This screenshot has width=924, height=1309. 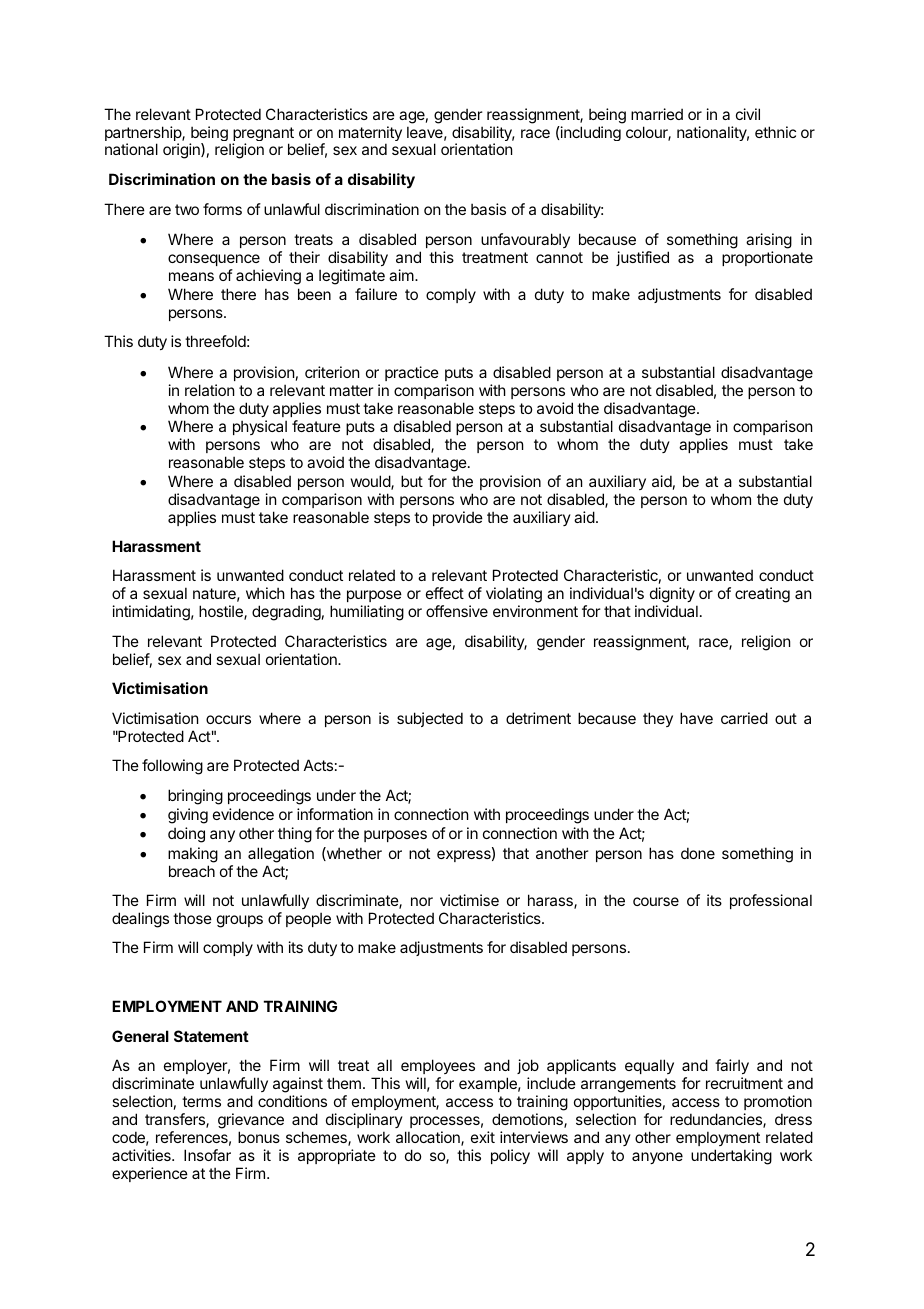 What do you see at coordinates (748, 114) in the screenshot?
I see `civil` at bounding box center [748, 114].
